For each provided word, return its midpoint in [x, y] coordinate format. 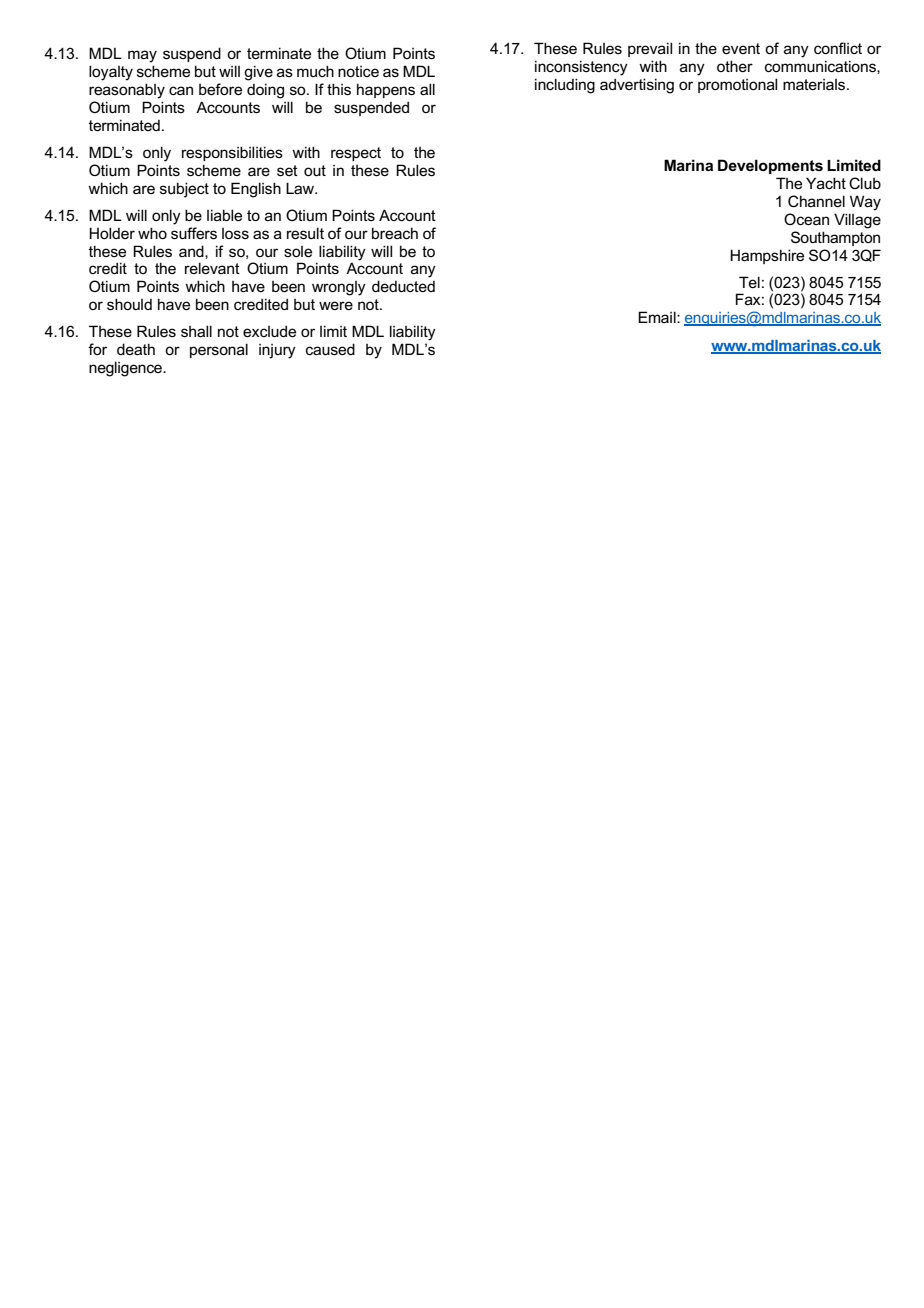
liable [224, 215]
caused [330, 349]
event [741, 48]
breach [395, 233]
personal [219, 350]
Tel [749, 282]
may [142, 56]
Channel [816, 201]
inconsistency [581, 68]
